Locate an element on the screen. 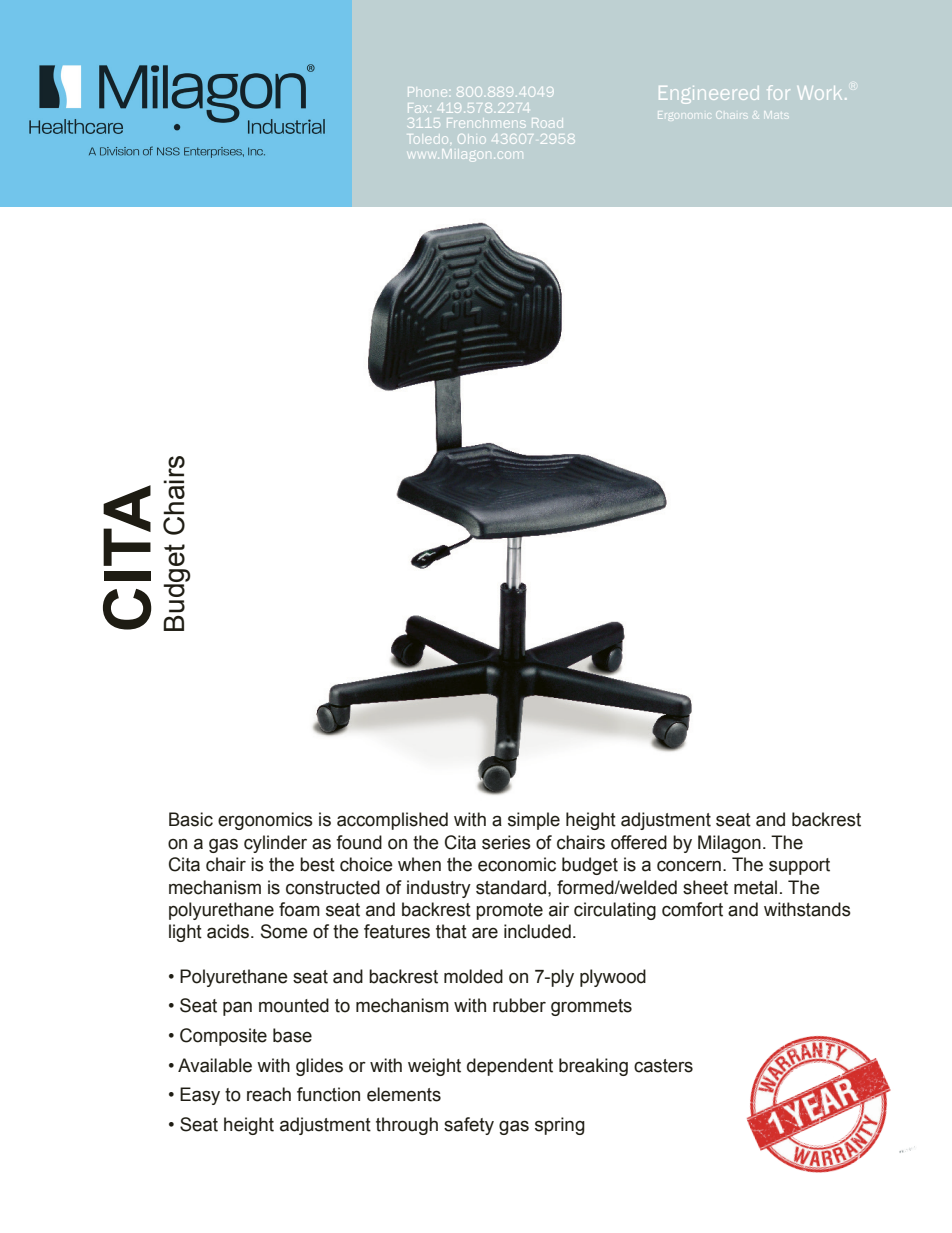 This screenshot has width=952, height=1233. concern is located at coordinates (689, 866).
